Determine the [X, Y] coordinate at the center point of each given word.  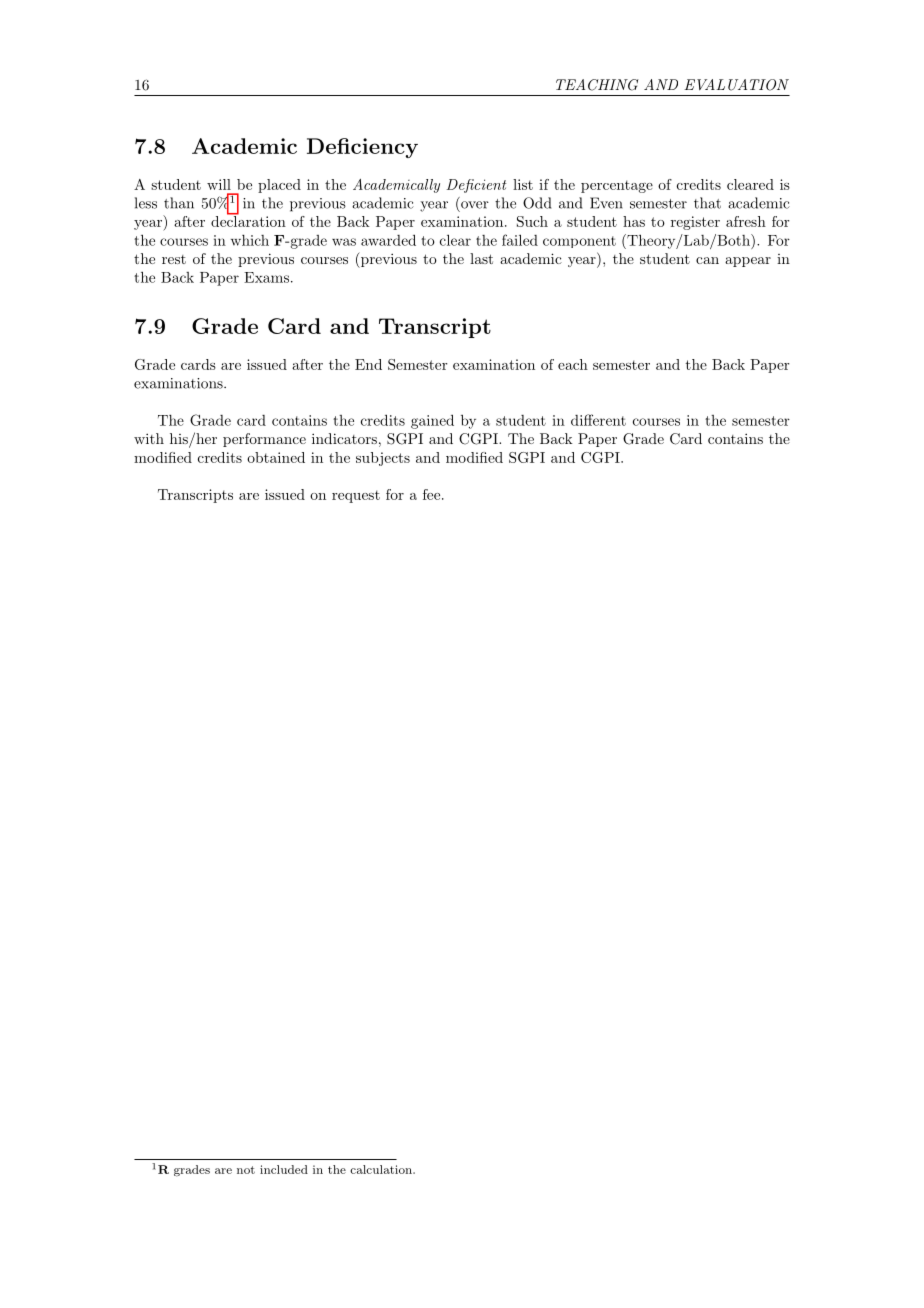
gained [432, 421]
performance [264, 440]
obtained [276, 457]
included [284, 1169]
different [598, 420]
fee [431, 494]
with [149, 438]
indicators [344, 438]
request [356, 496]
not [246, 1170]
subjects [383, 459]
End [368, 364]
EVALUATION [736, 85]
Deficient [476, 186]
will [219, 184]
